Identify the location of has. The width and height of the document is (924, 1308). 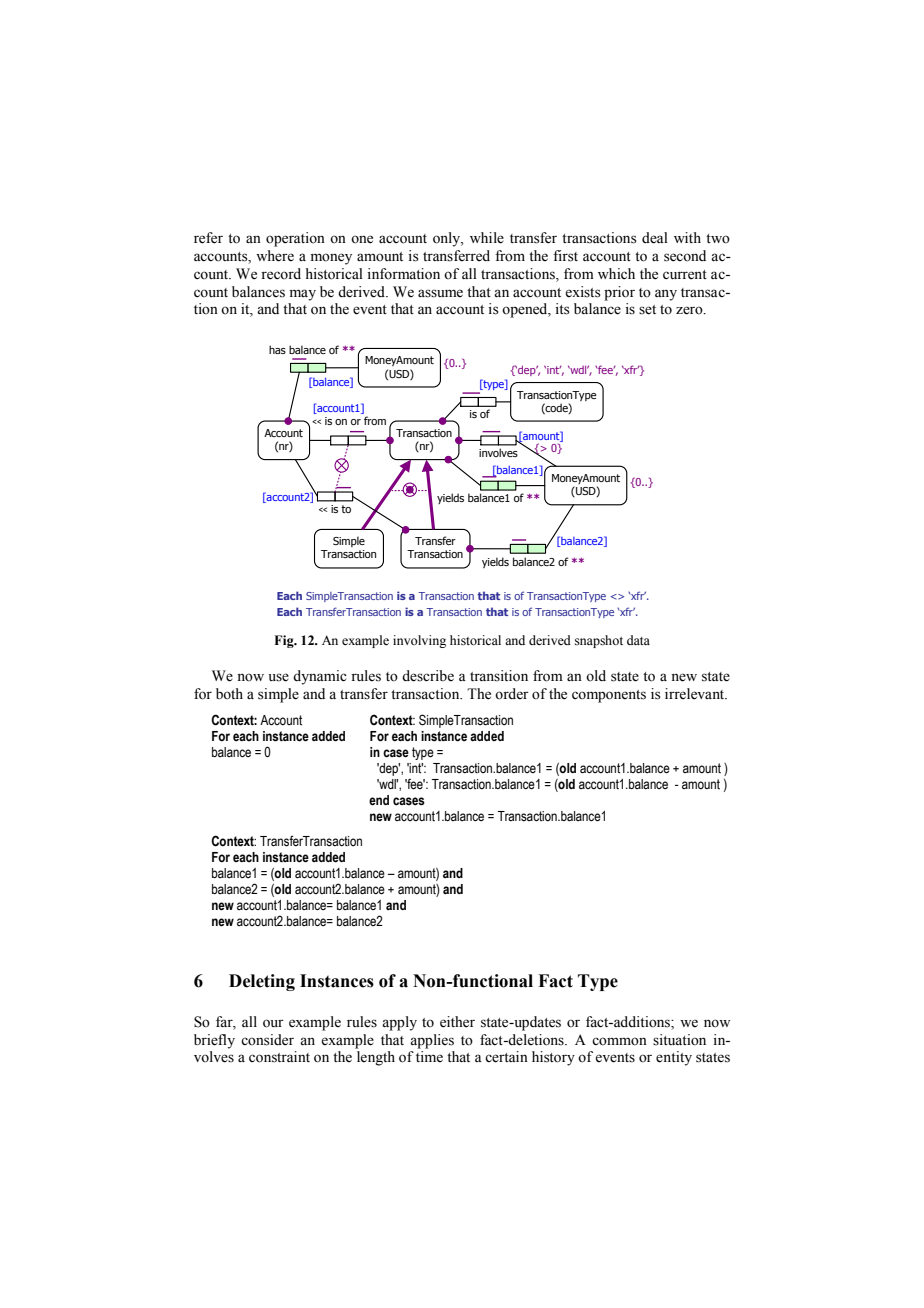
(277, 349).
